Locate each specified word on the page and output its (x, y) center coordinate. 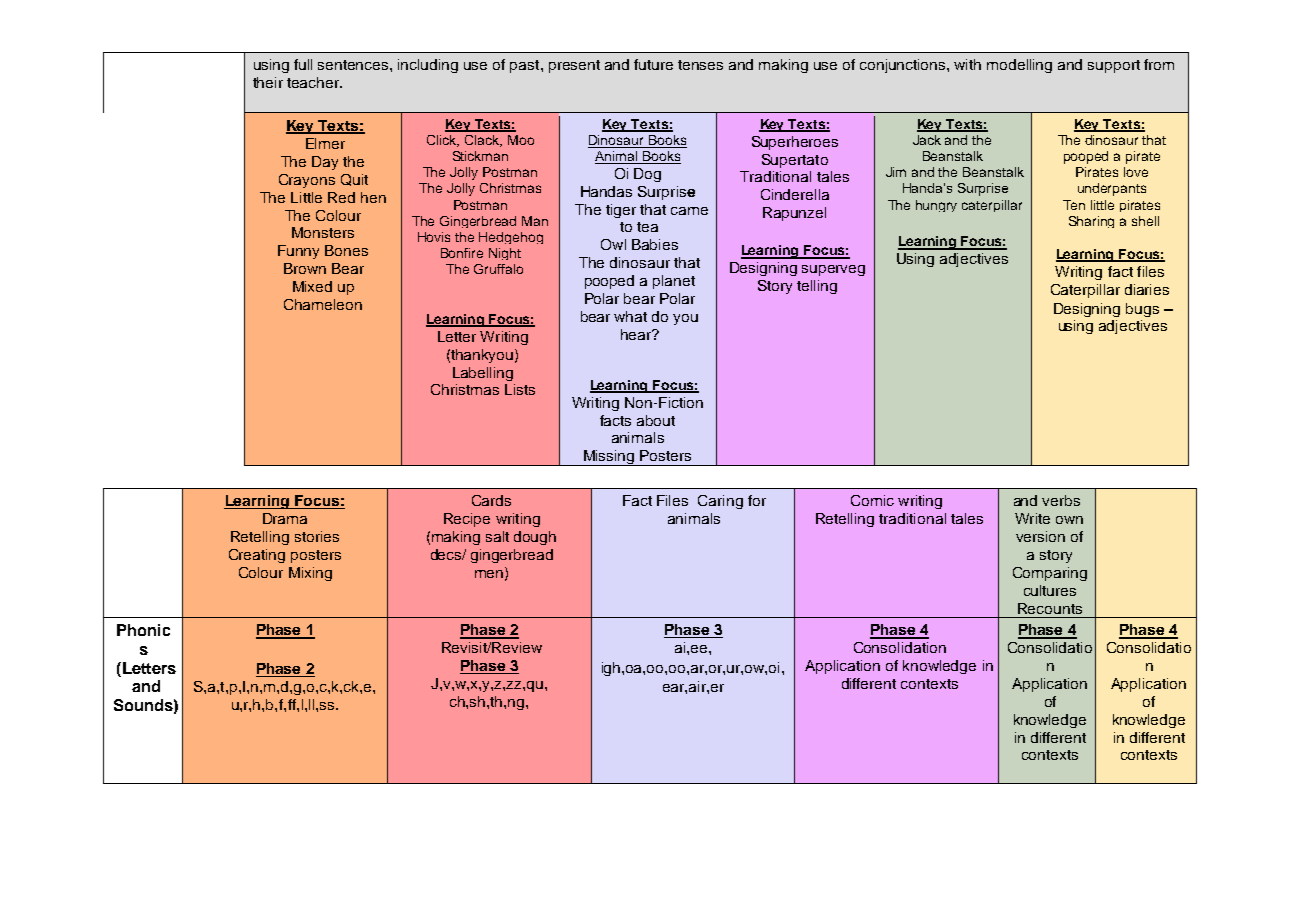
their (268, 82)
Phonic (143, 630)
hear (637, 334)
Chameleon (323, 304)
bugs (1142, 310)
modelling (1019, 66)
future (653, 64)
